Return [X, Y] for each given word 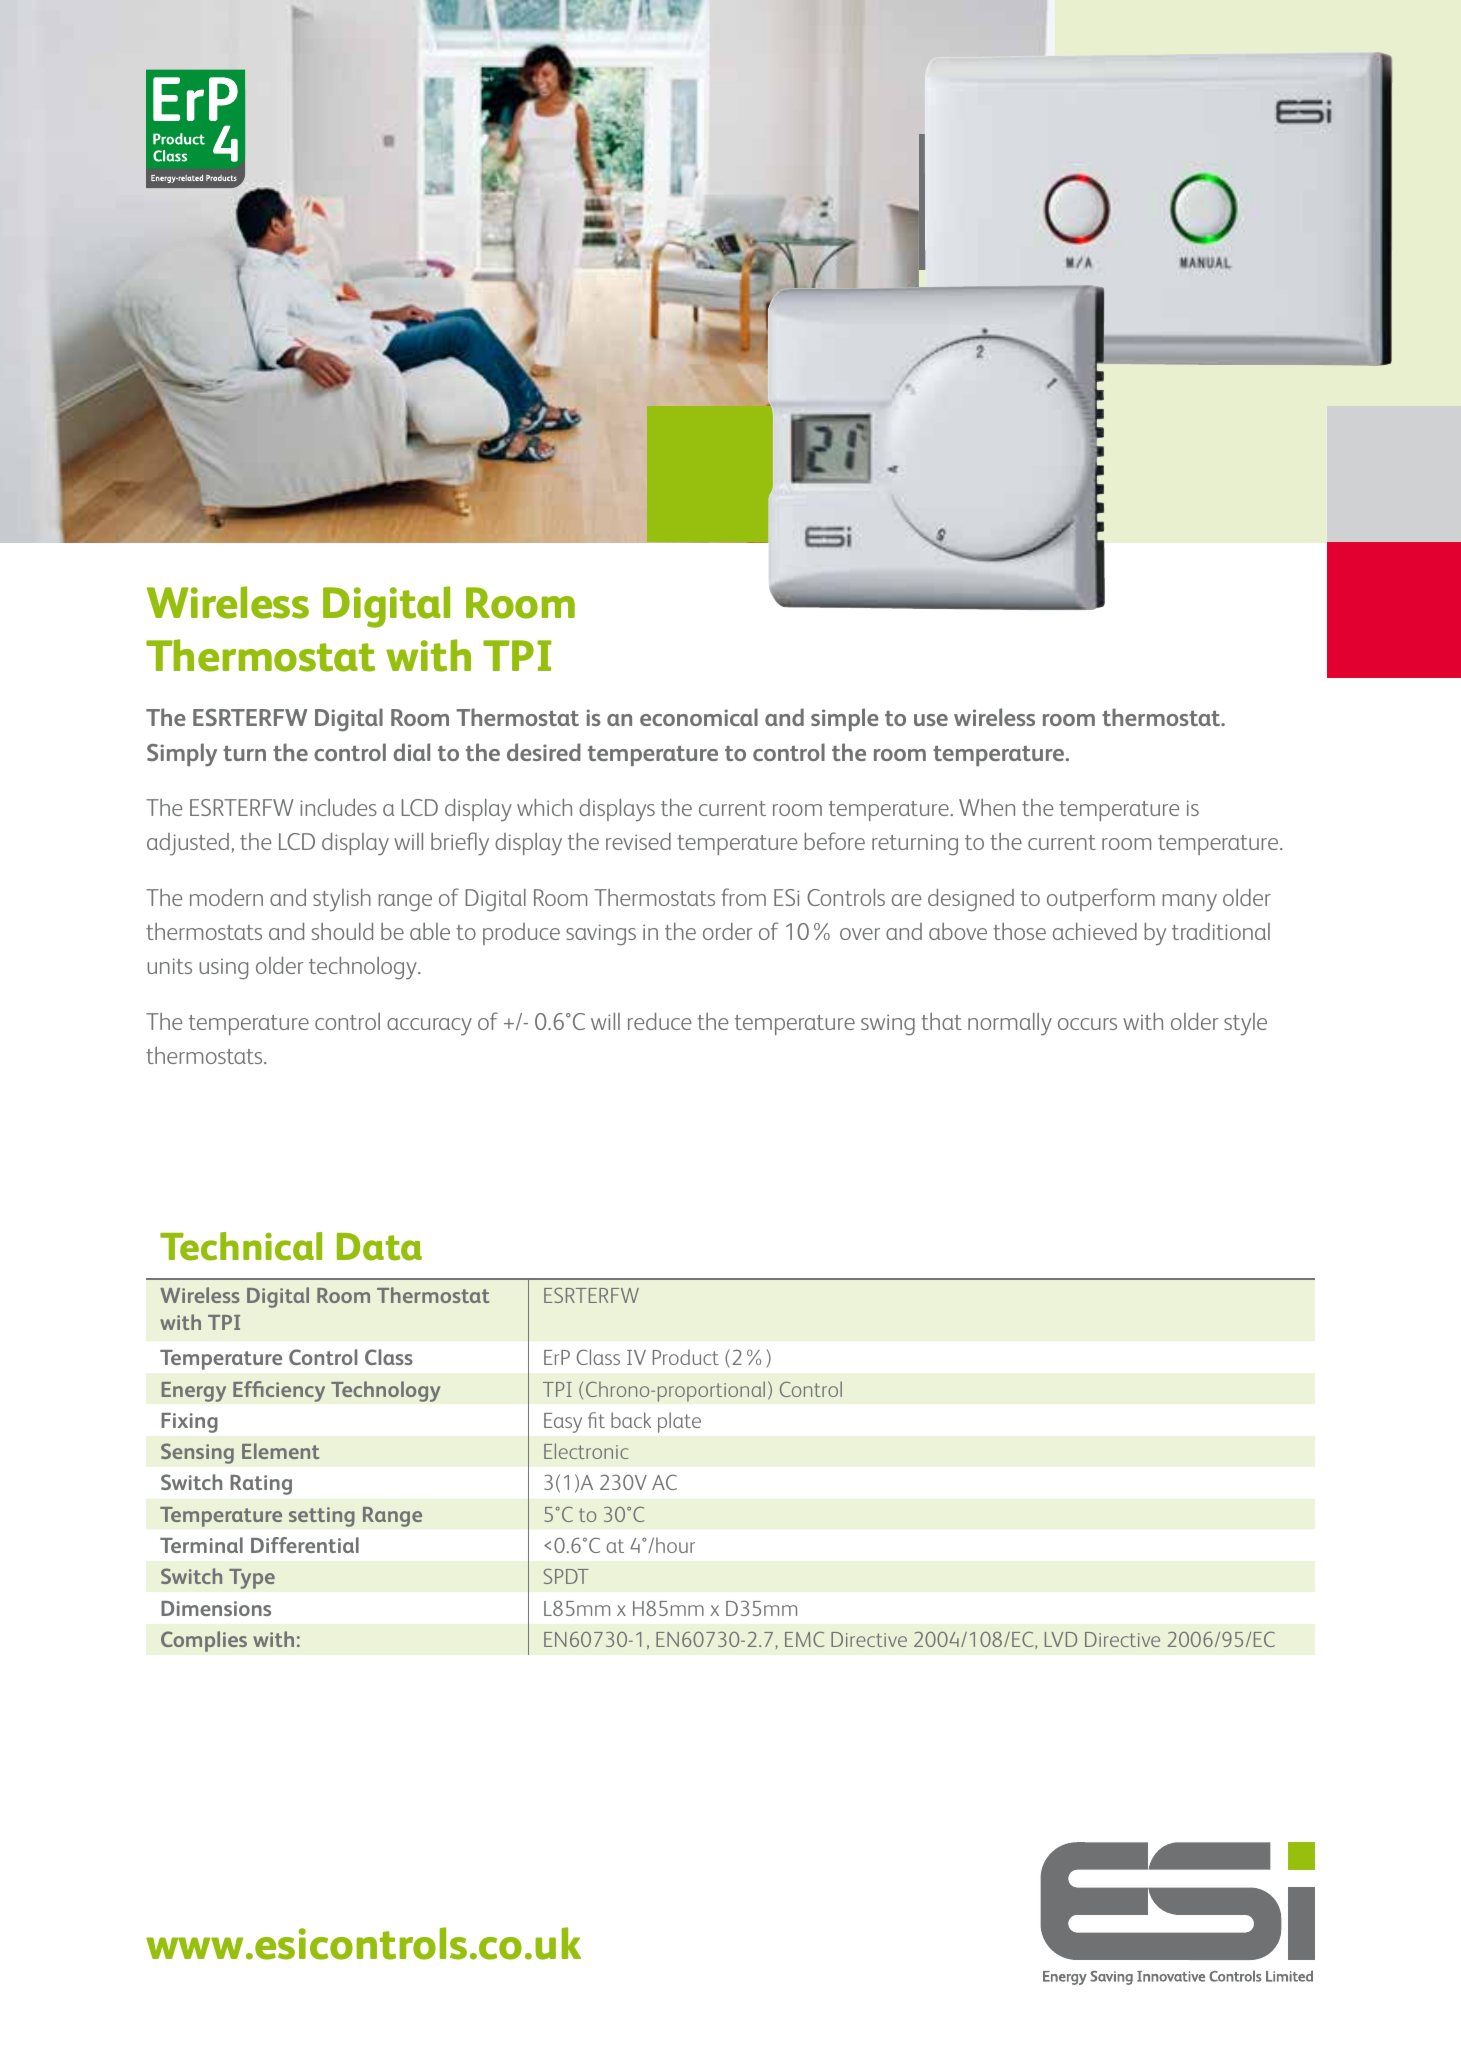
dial [411, 752]
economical [699, 717]
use [931, 720]
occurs [1087, 1024]
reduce [659, 1021]
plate [679, 1422]
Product [686, 1357]
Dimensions [216, 1608]
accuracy [429, 1027]
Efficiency [279, 1391]
